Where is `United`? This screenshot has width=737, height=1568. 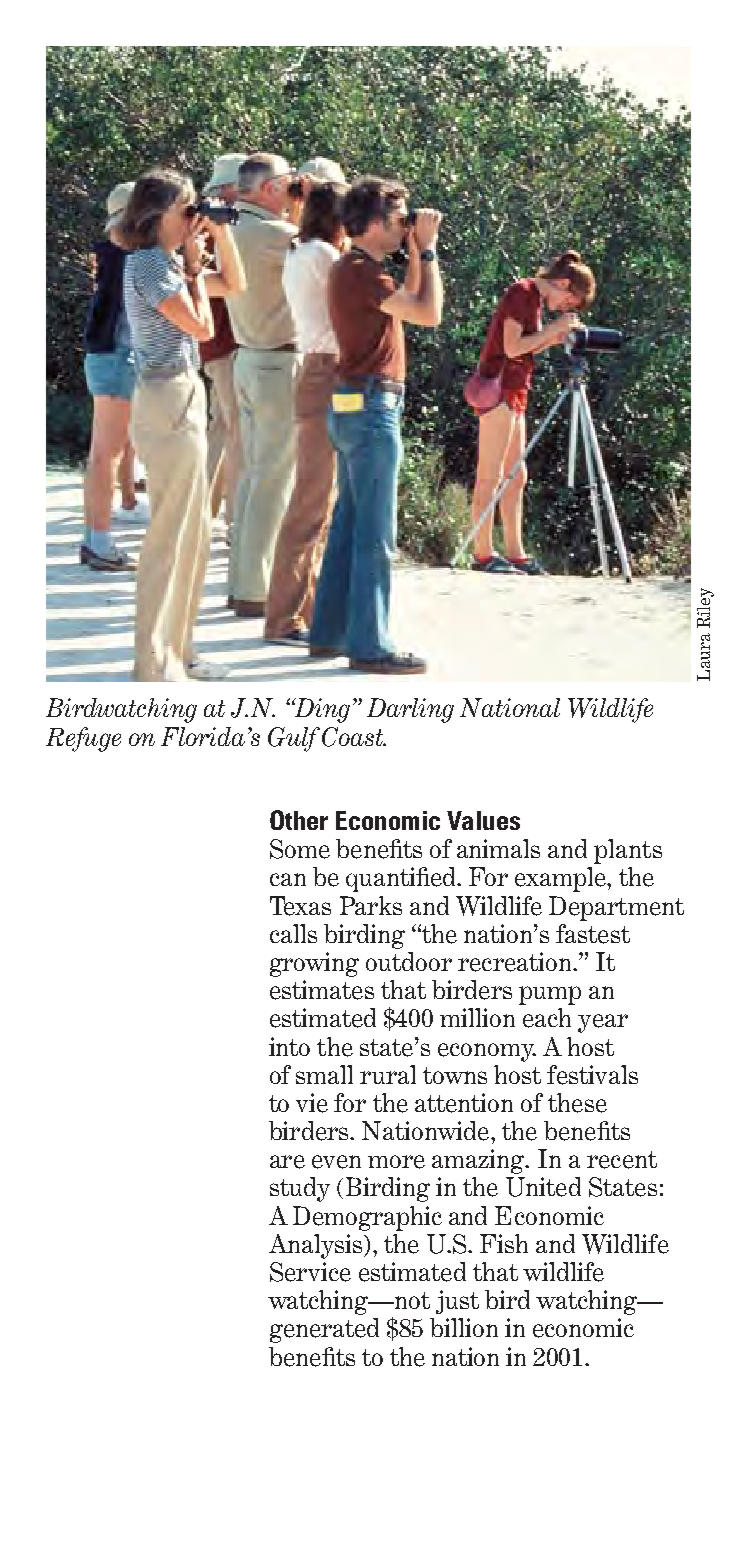 United is located at coordinates (543, 1187).
